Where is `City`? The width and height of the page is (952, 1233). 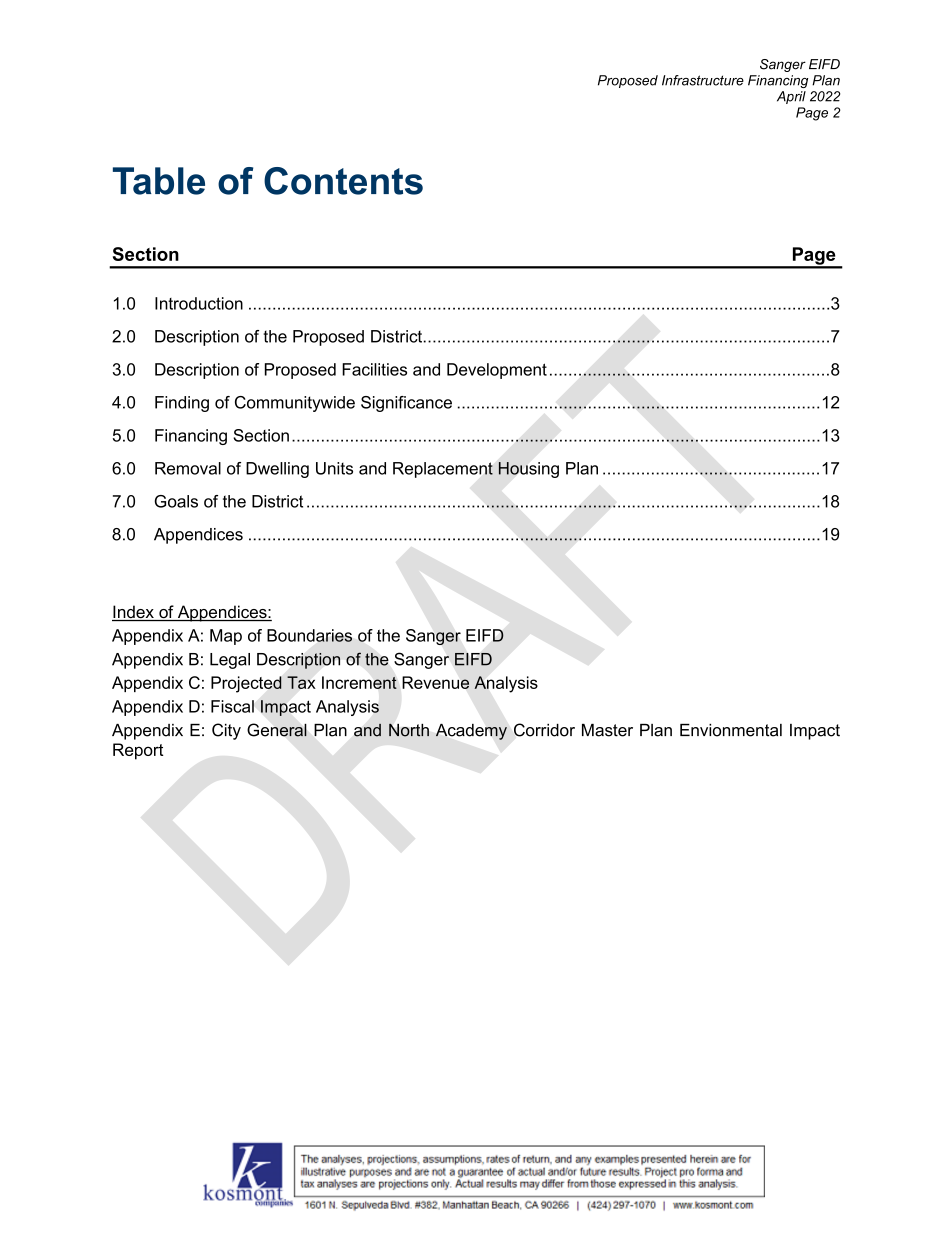
City is located at coordinates (226, 731).
